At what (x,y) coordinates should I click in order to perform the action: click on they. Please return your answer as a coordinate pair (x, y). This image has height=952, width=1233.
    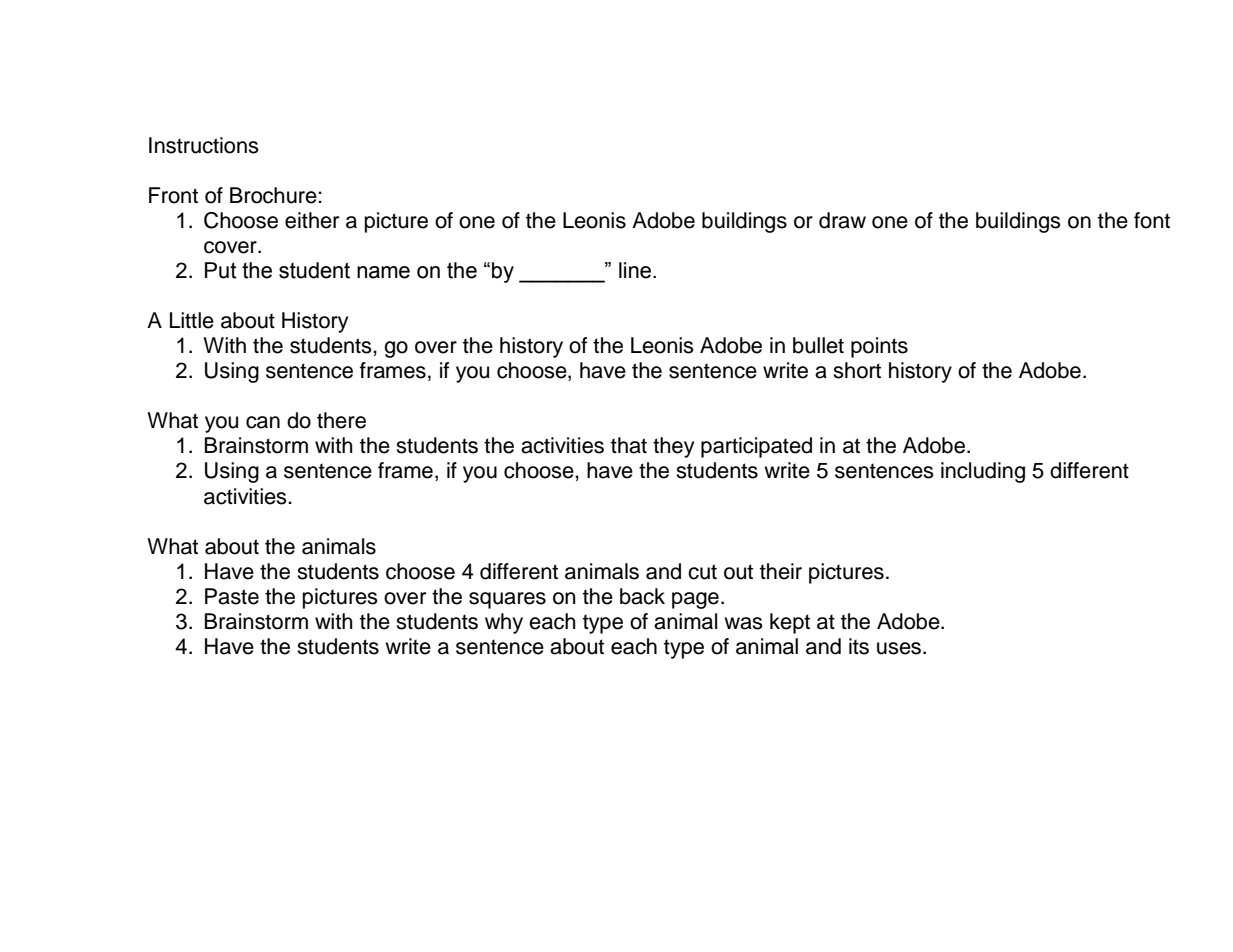
    Looking at the image, I should click on (673, 447).
